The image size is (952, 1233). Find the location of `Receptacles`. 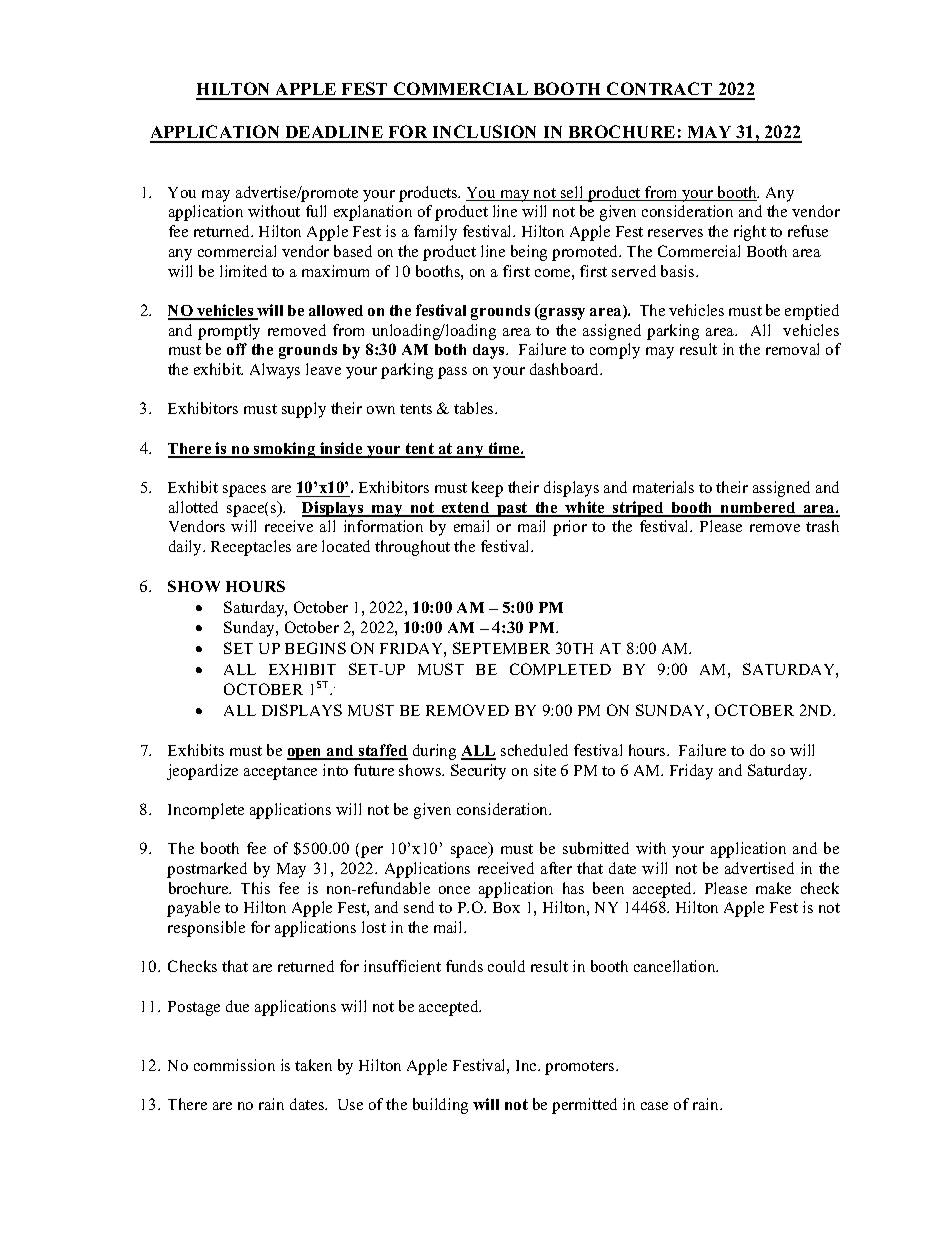

Receptacles is located at coordinates (251, 548).
